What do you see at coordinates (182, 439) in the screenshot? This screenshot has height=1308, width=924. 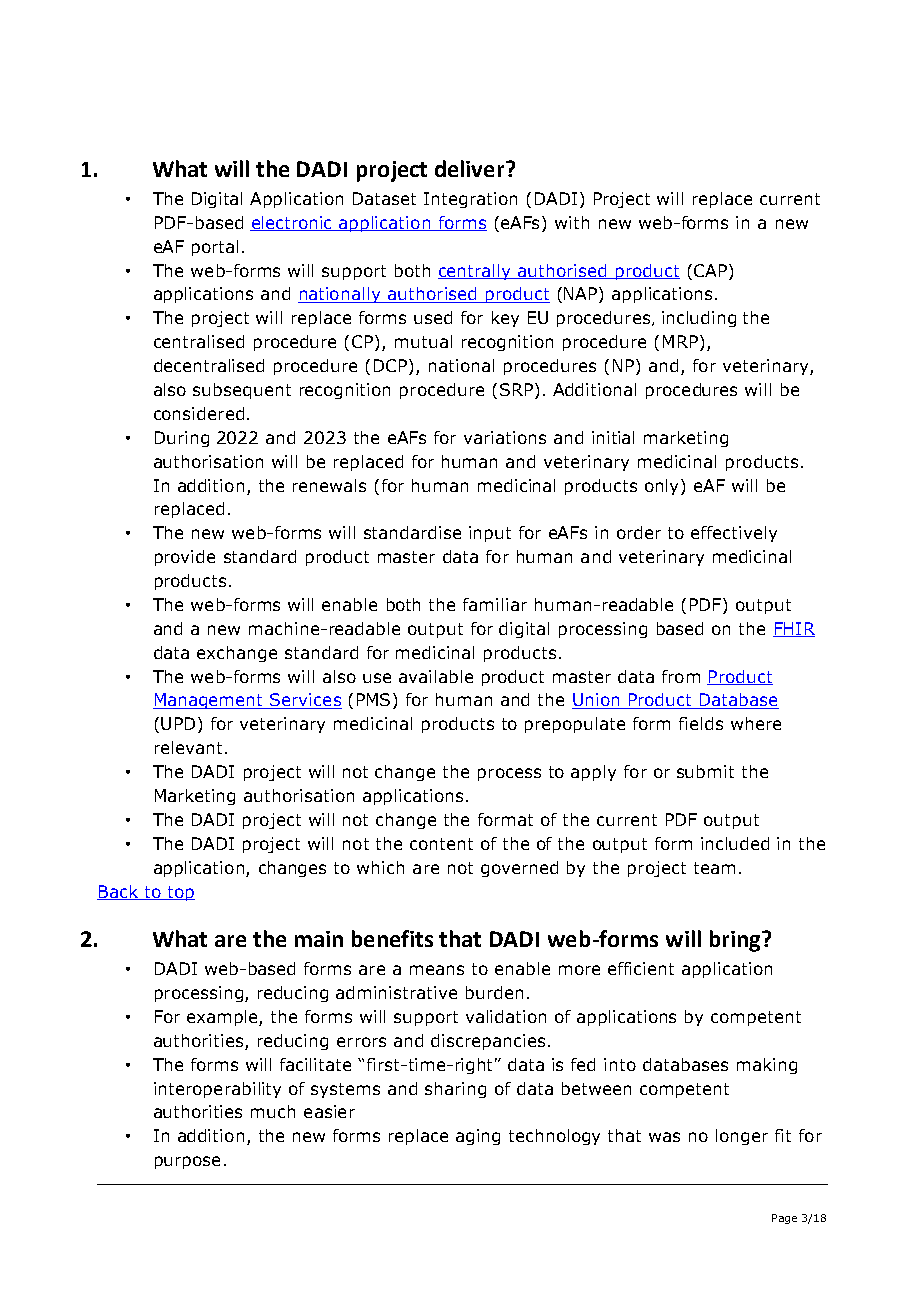 I see `During` at bounding box center [182, 439].
